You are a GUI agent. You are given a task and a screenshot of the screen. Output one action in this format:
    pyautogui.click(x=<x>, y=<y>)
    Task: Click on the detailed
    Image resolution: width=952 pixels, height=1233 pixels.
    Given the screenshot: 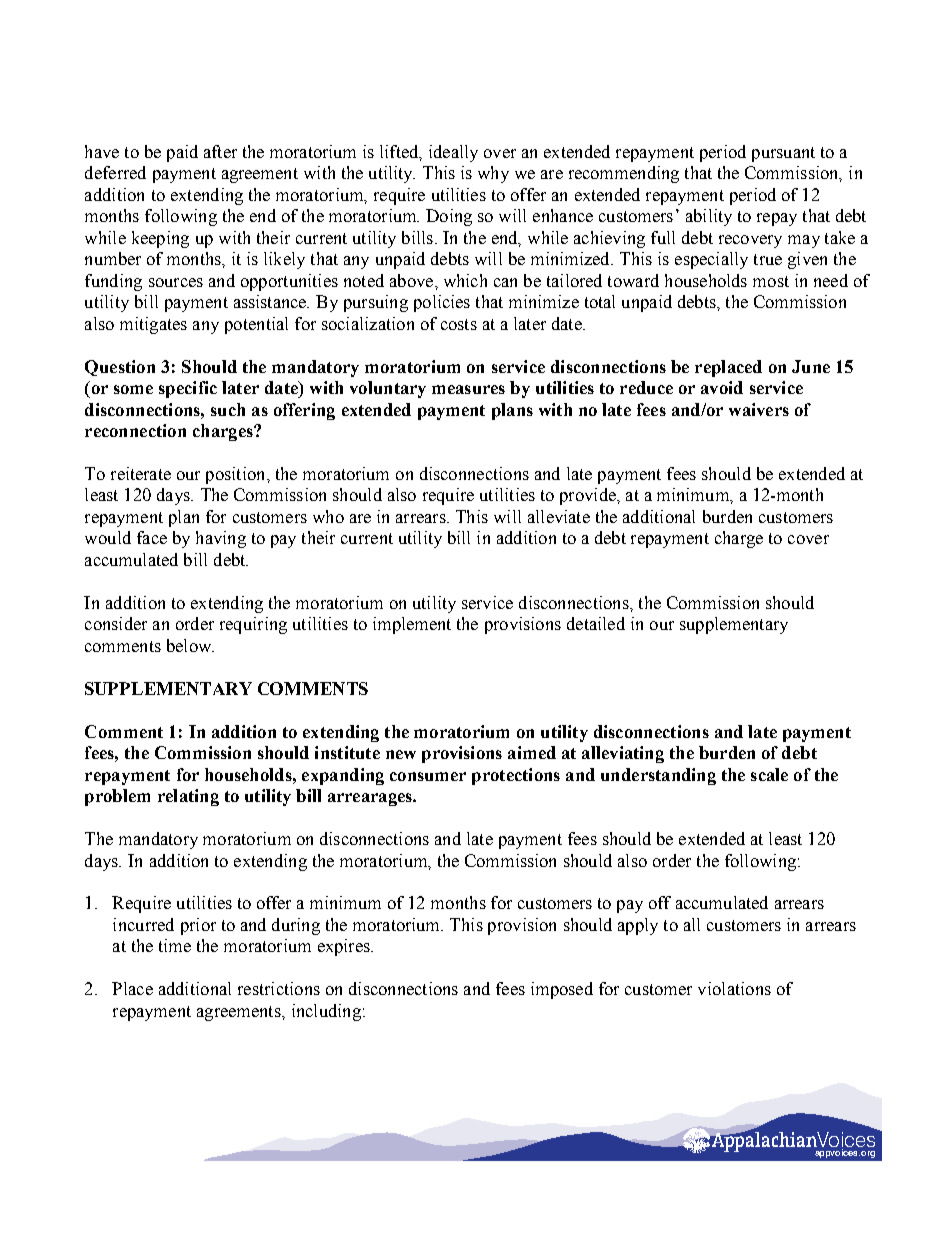 What is the action you would take?
    pyautogui.click(x=596, y=623)
